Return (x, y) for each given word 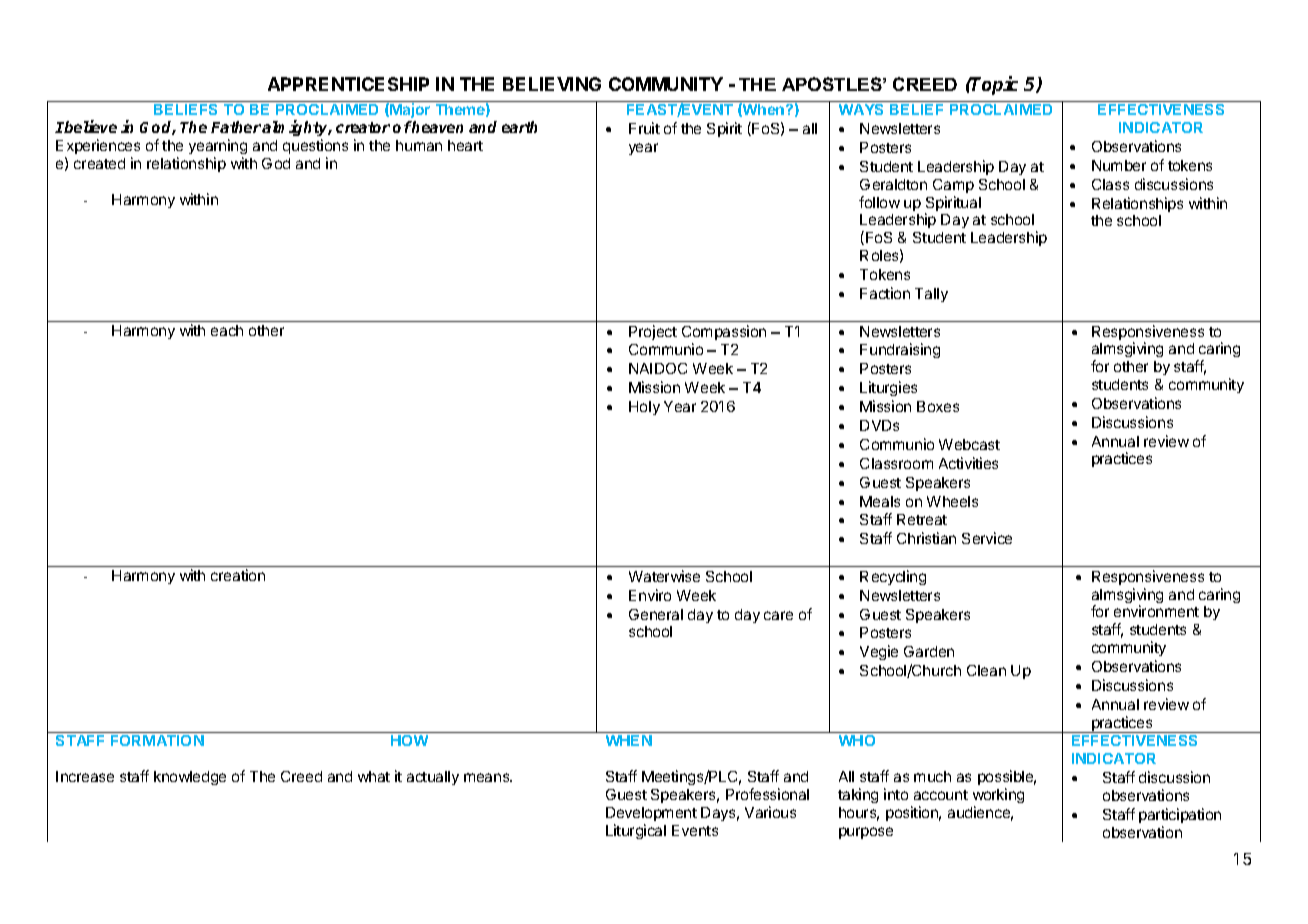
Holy (644, 408)
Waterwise (664, 576)
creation (238, 575)
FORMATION (157, 740)
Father (236, 127)
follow (879, 202)
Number (1119, 165)
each (227, 330)
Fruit (644, 128)
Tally (931, 295)
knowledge (190, 778)
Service (987, 538)
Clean (986, 670)
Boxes (938, 406)
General (656, 614)
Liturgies (888, 388)
